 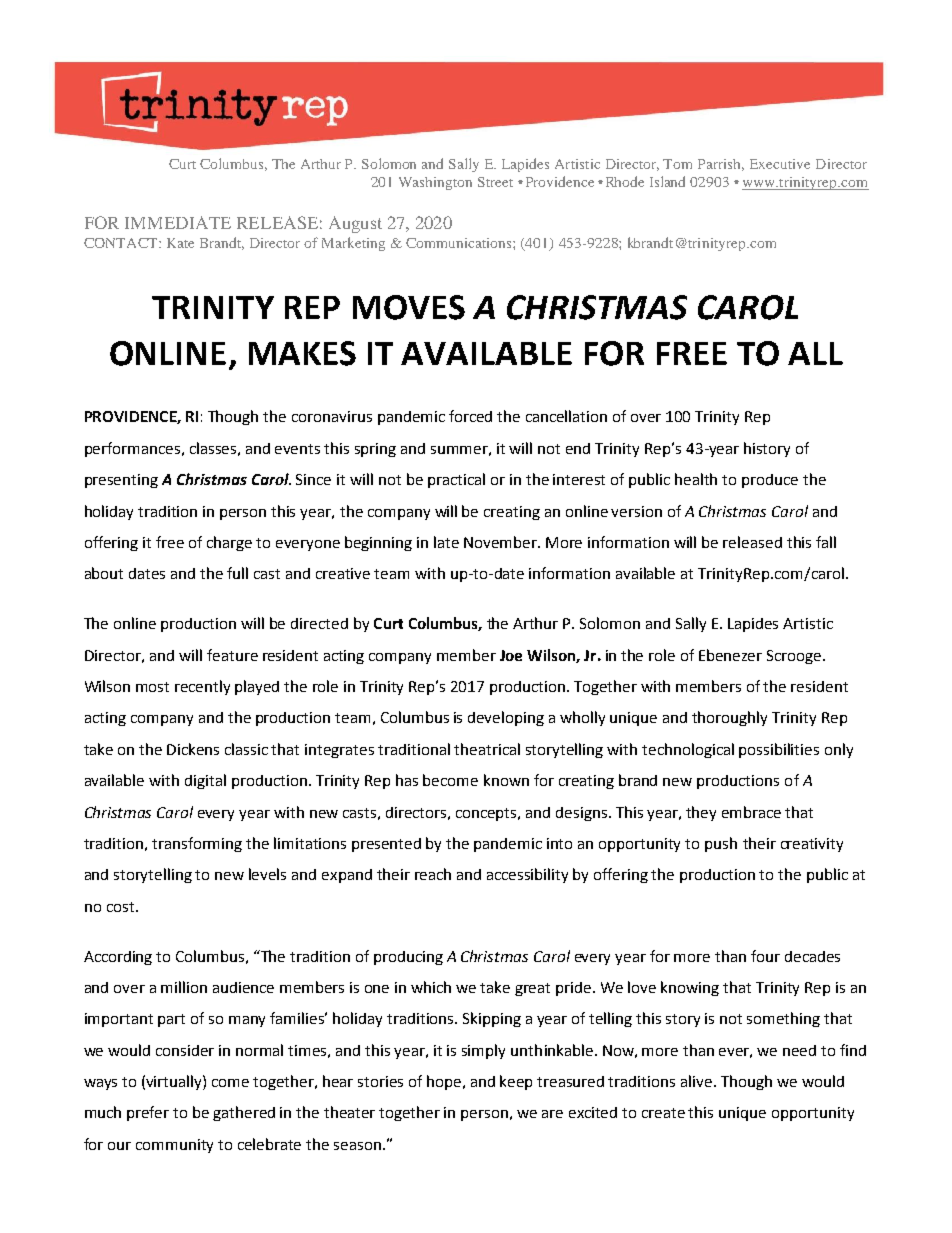 I want to click on Street, so click(x=495, y=182).
